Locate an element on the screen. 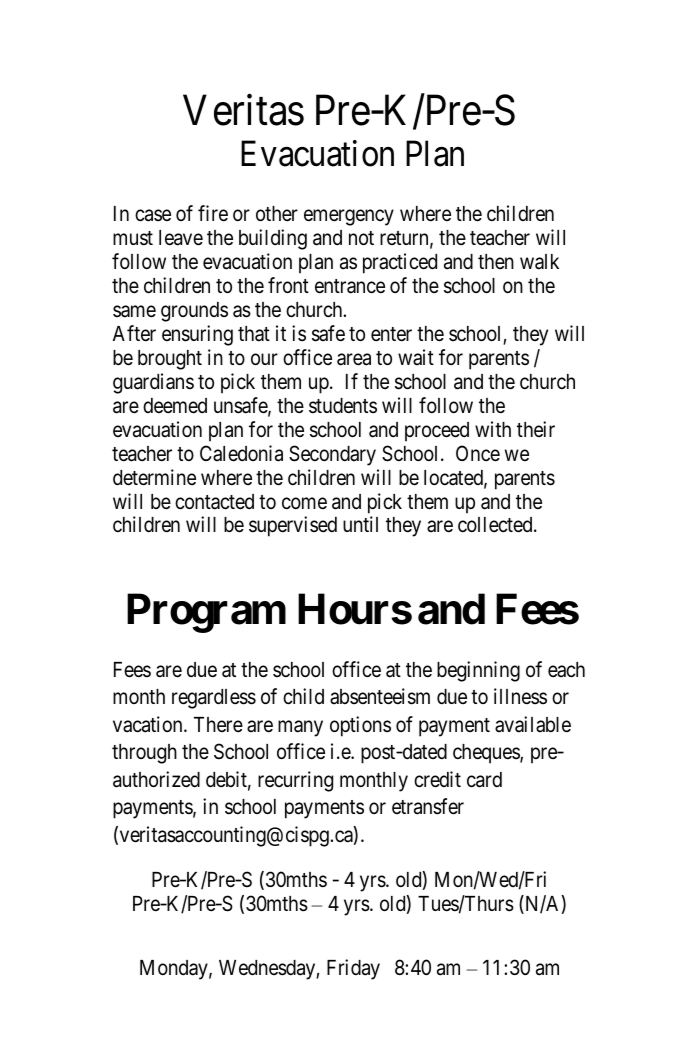 The width and height of the screenshot is (687, 1062). credit is located at coordinates (437, 779).
